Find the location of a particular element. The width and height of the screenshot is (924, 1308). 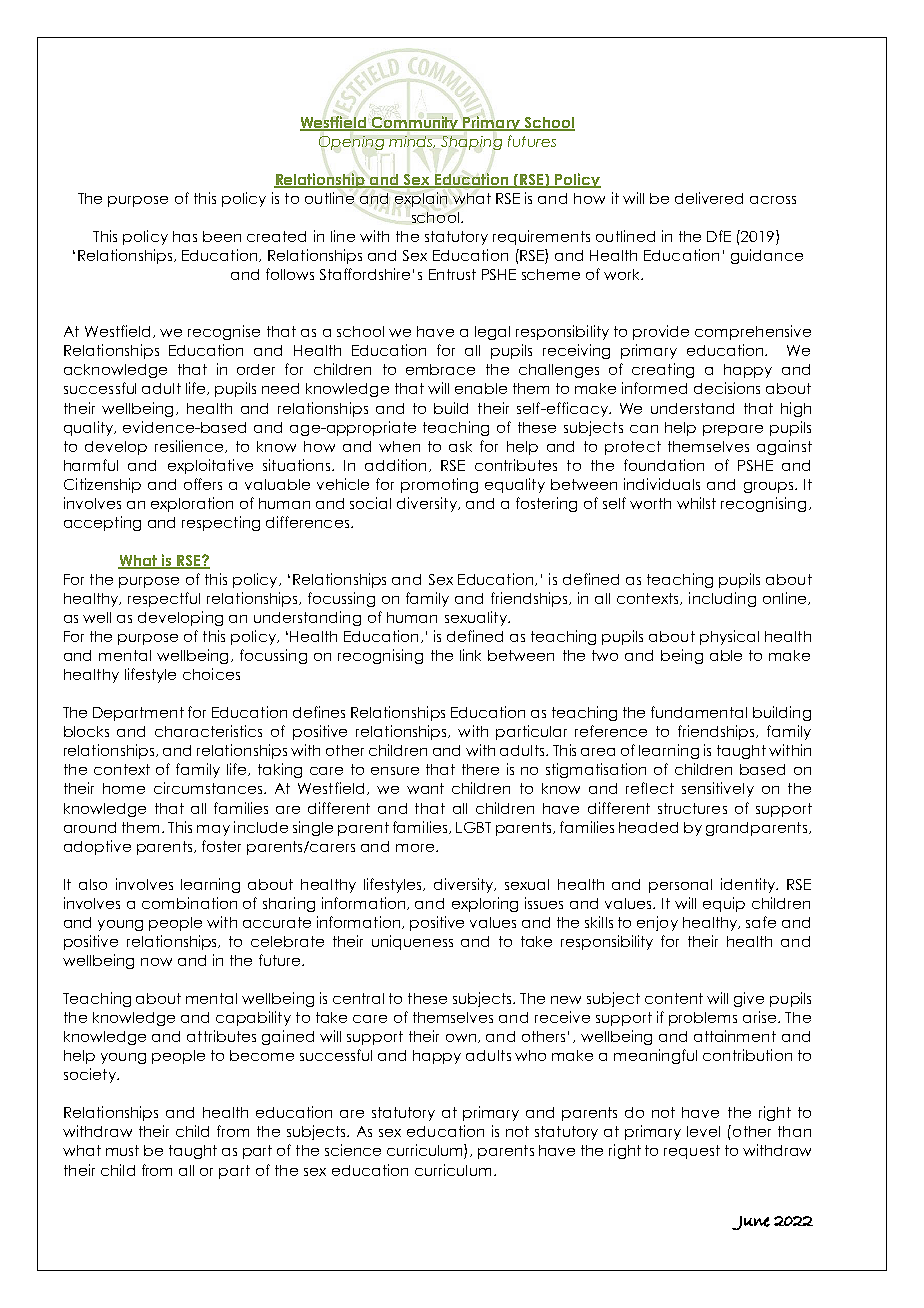

science is located at coordinates (353, 1150).
